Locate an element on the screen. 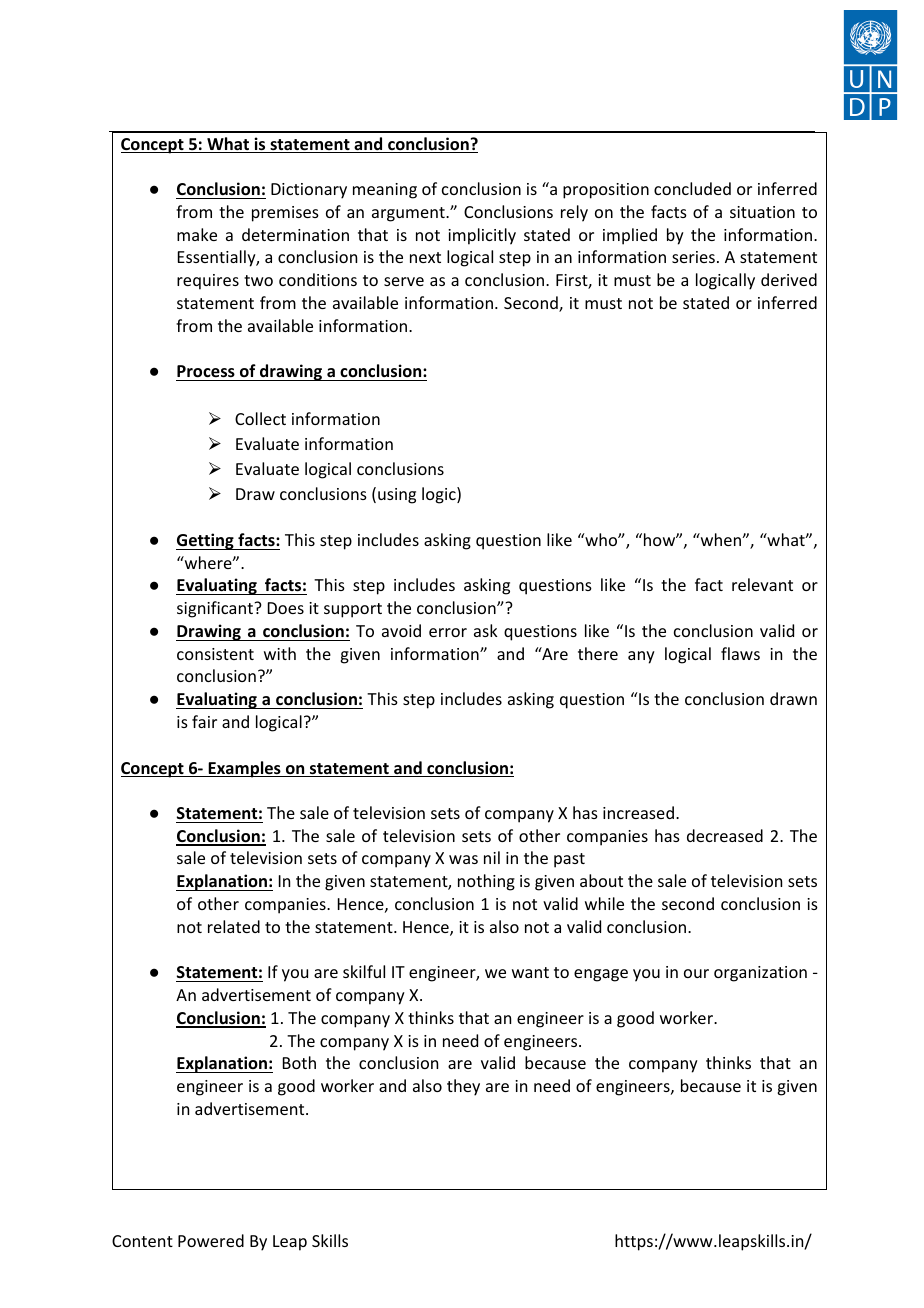 Image resolution: width=924 pixels, height=1308 pixels. fair is located at coordinates (204, 721).
